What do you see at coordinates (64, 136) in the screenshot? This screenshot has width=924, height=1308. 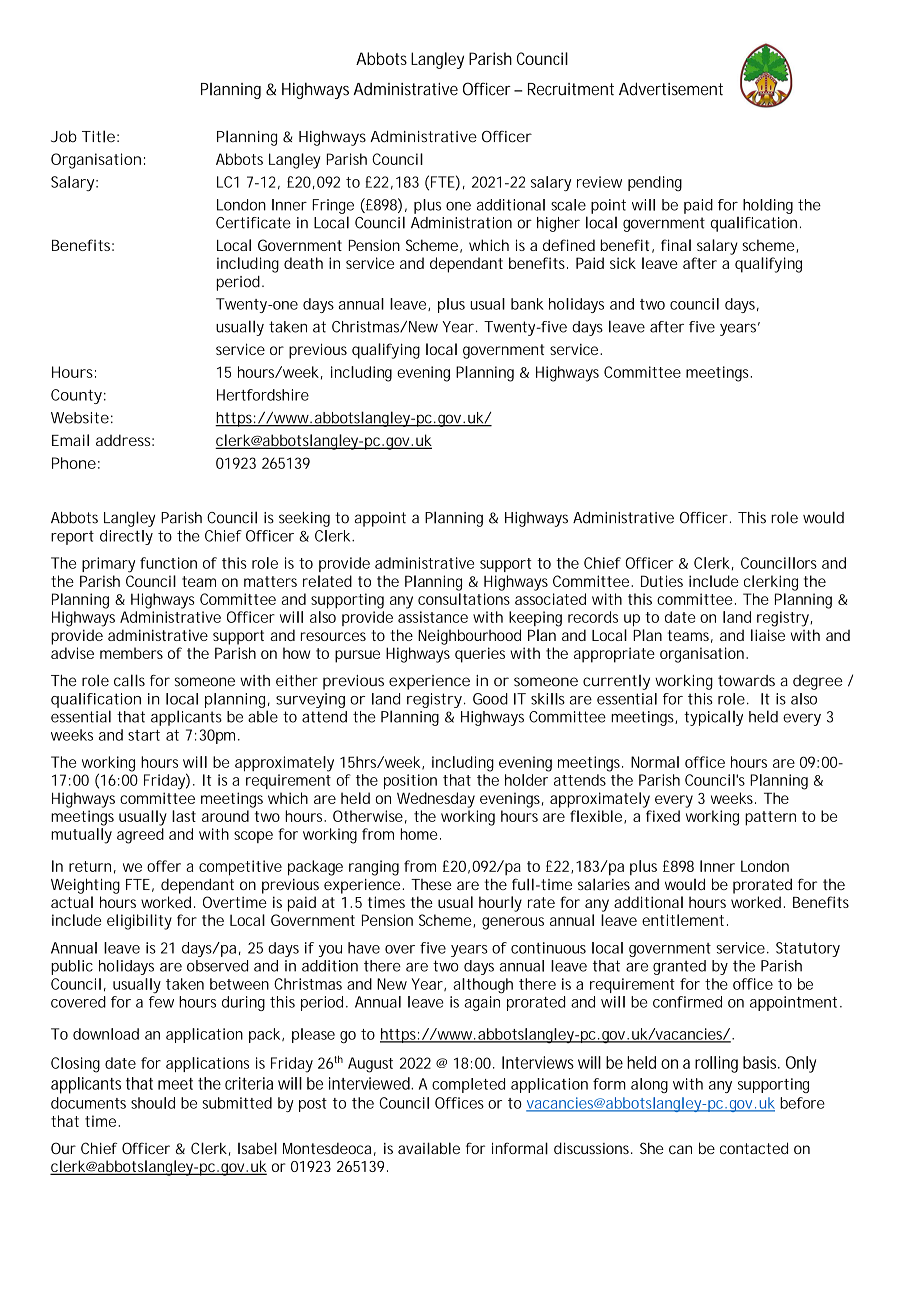 I see `Job` at bounding box center [64, 136].
